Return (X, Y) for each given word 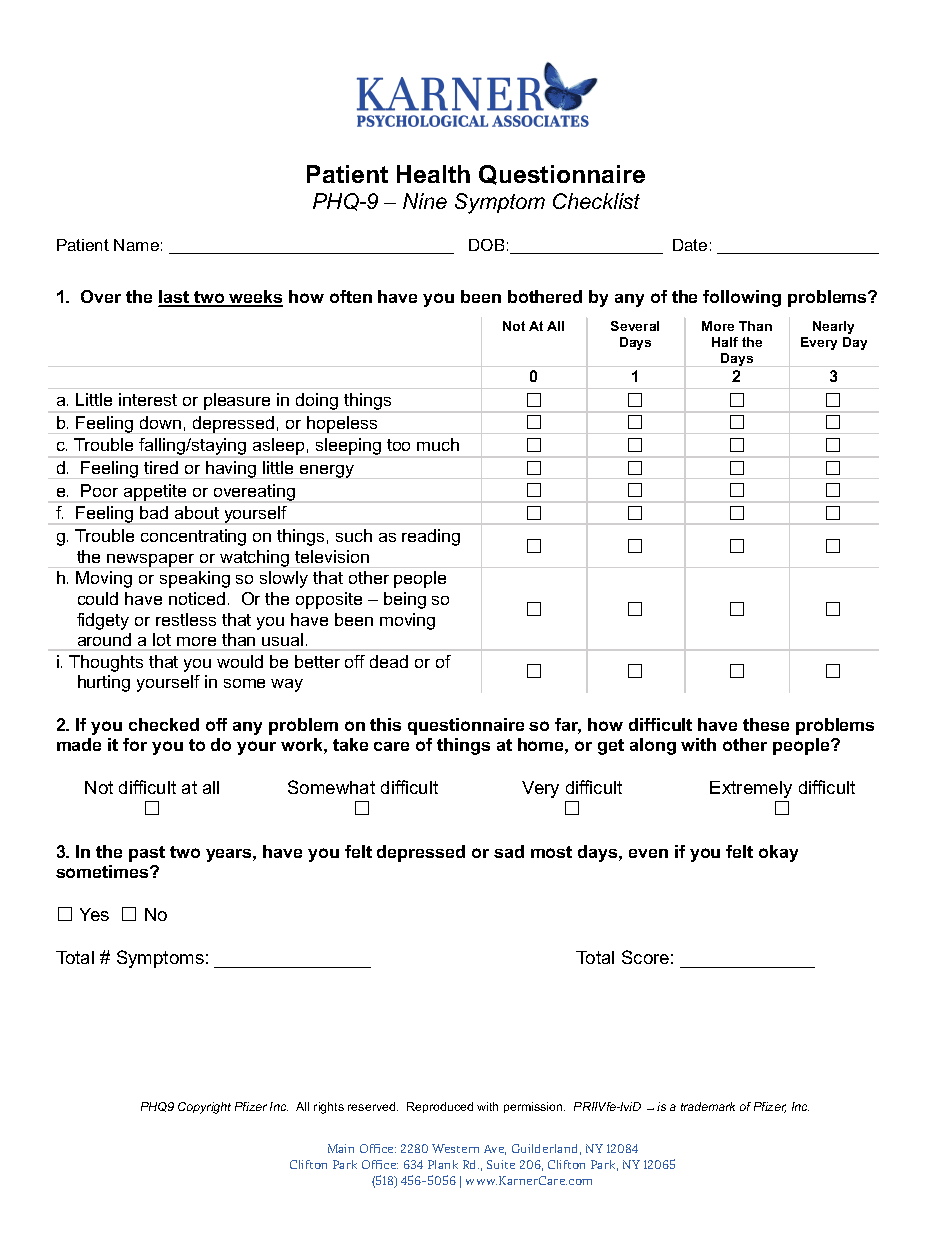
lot (162, 639)
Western (455, 1148)
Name (136, 245)
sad (509, 851)
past (147, 854)
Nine (425, 201)
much (438, 444)
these (766, 724)
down (160, 422)
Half (725, 342)
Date (690, 245)
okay (778, 853)
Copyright (204, 1108)
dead (389, 661)
